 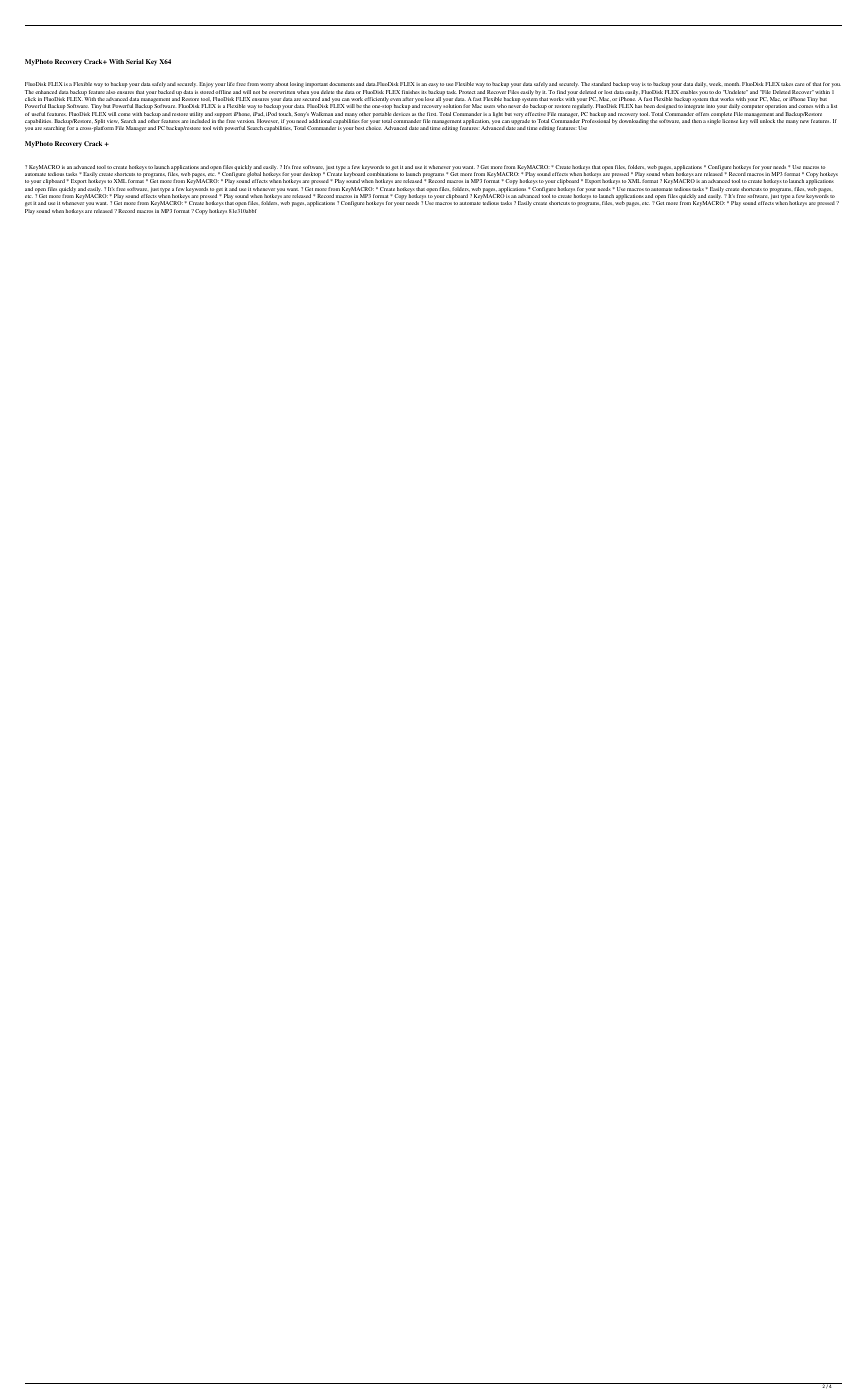 What do you see at coordinates (601, 84) in the image?
I see `standard` at bounding box center [601, 84].
